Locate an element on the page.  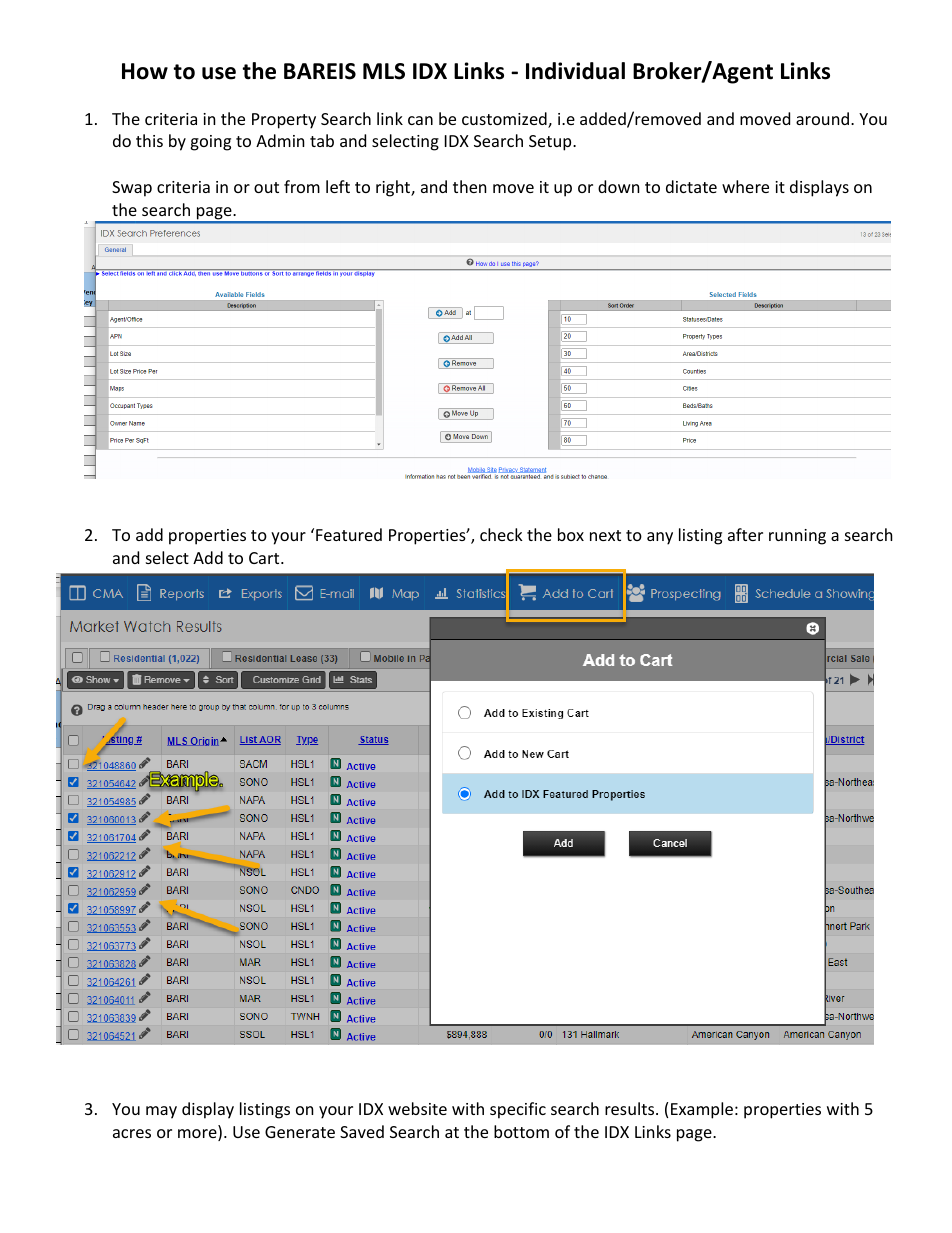
where is located at coordinates (745, 186).
